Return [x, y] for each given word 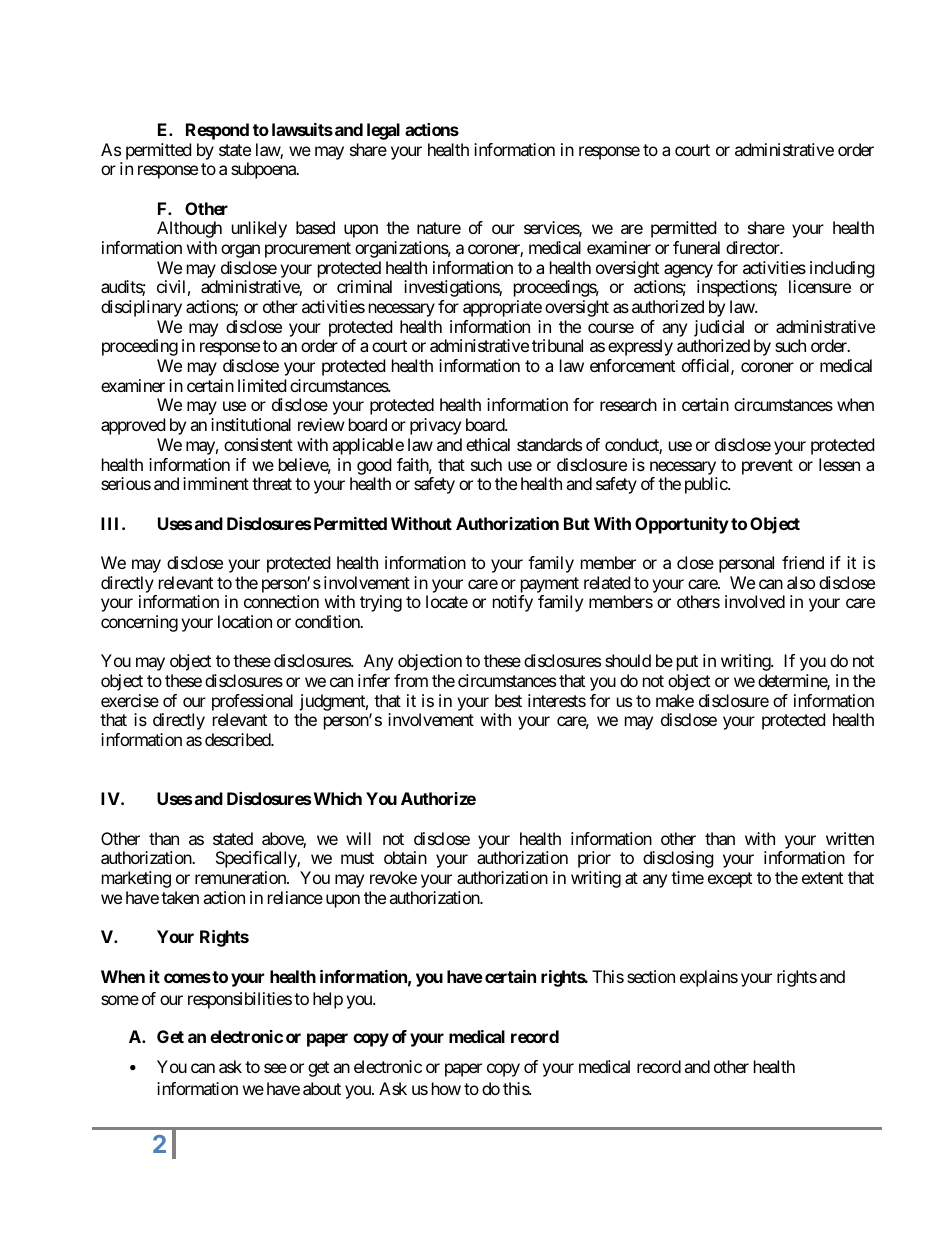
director [754, 247]
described [238, 739]
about [322, 1088]
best [508, 700]
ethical [488, 444]
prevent [767, 467]
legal [383, 131]
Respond [217, 131]
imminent [216, 483]
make [675, 700]
